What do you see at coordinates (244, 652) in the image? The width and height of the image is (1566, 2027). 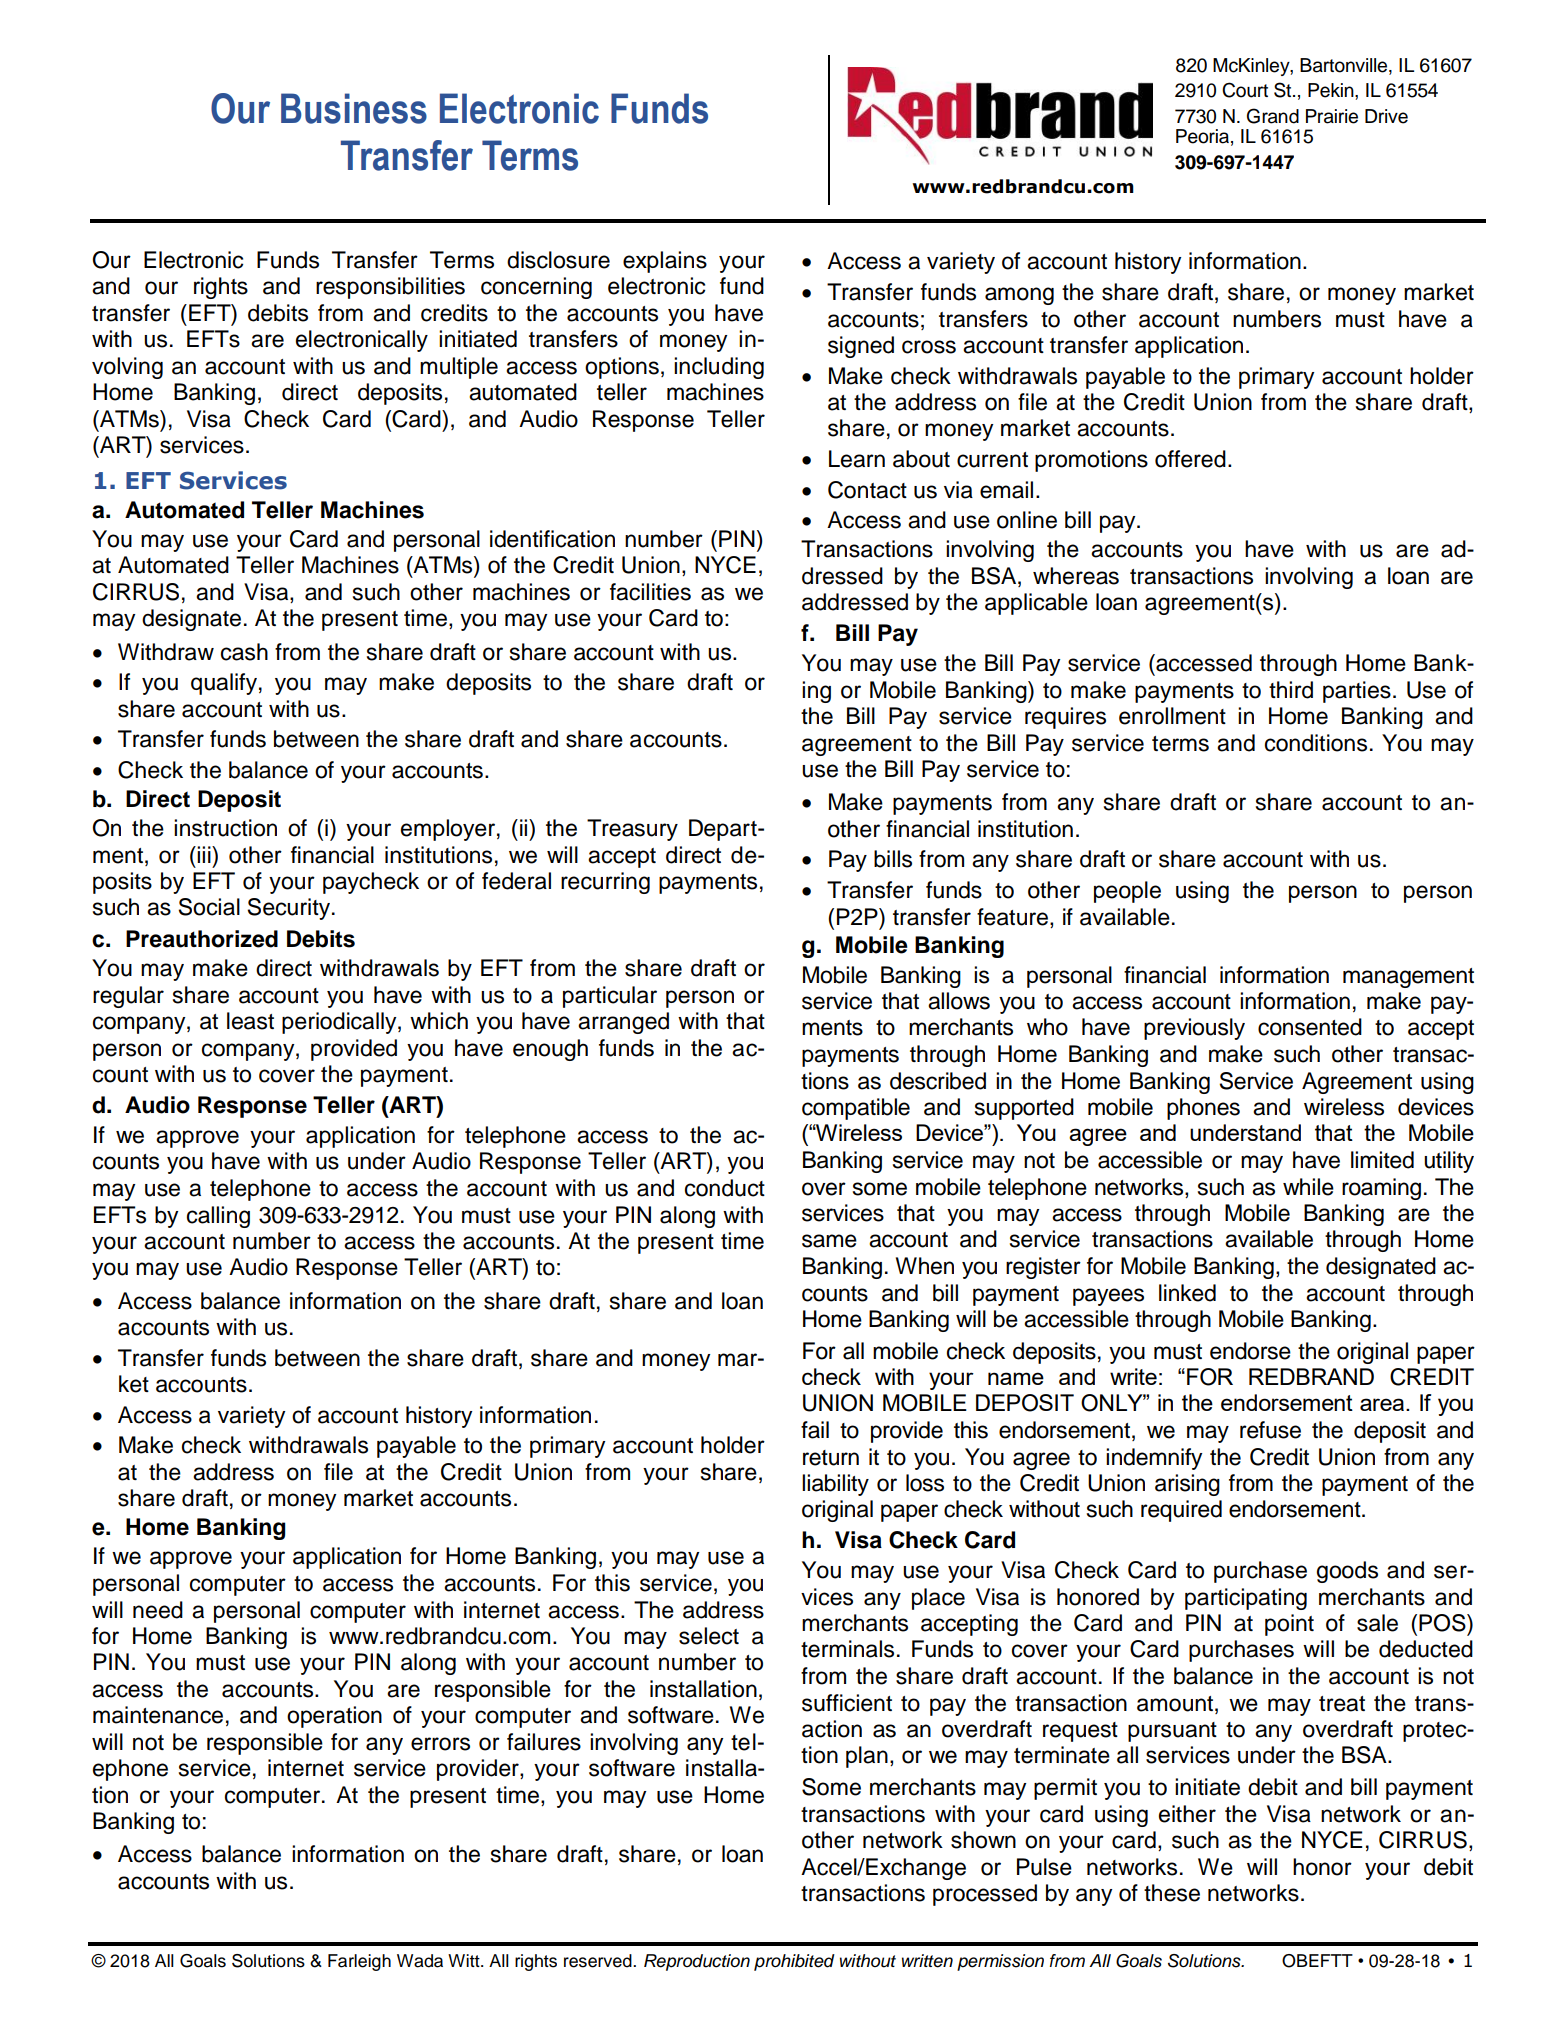 I see `cash` at bounding box center [244, 652].
